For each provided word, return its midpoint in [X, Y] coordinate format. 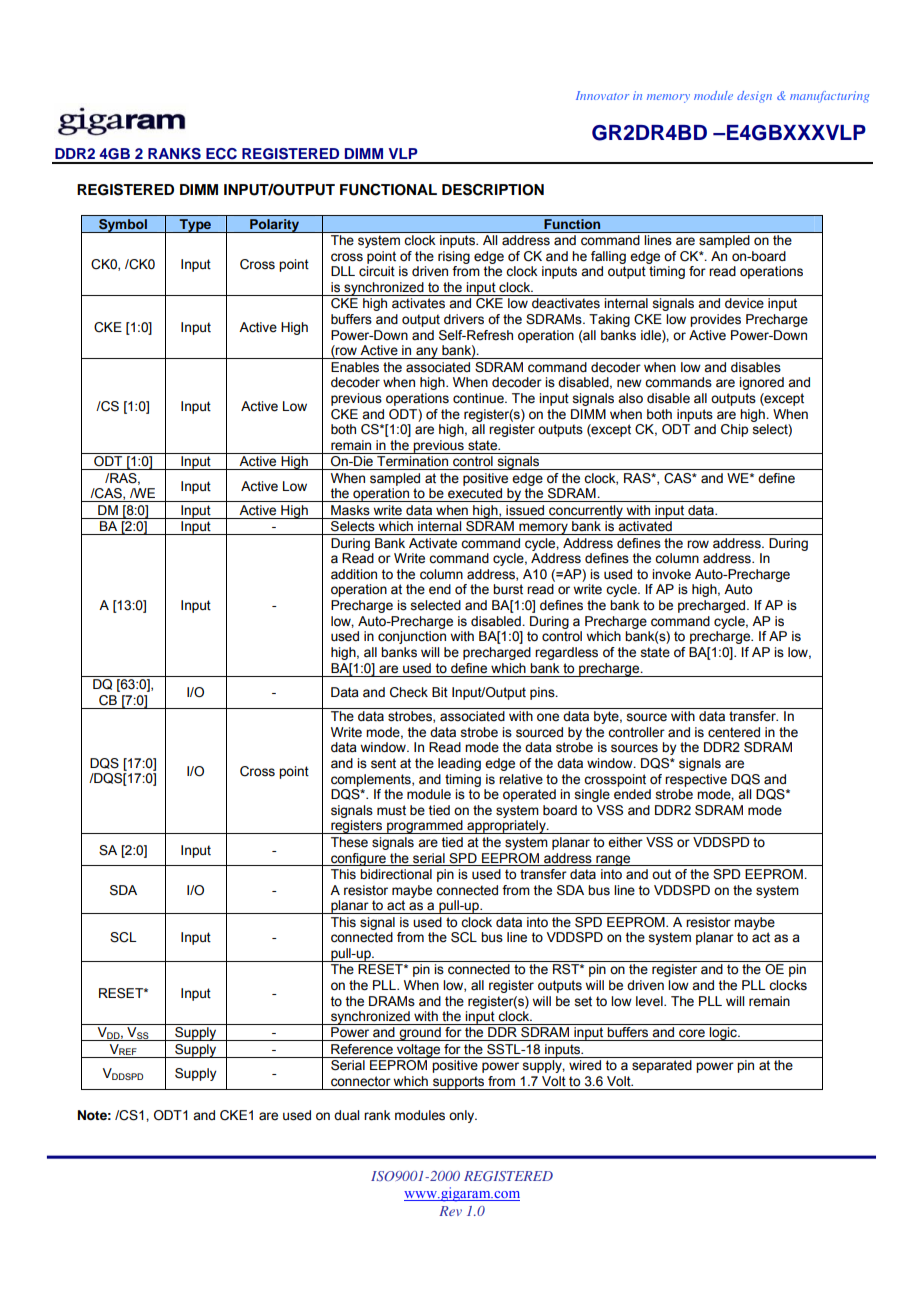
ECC [221, 154]
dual [346, 1115]
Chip [734, 430]
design [754, 97]
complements [372, 780]
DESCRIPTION [493, 190]
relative [521, 779]
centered [734, 732]
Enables [355, 367]
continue [479, 398]
